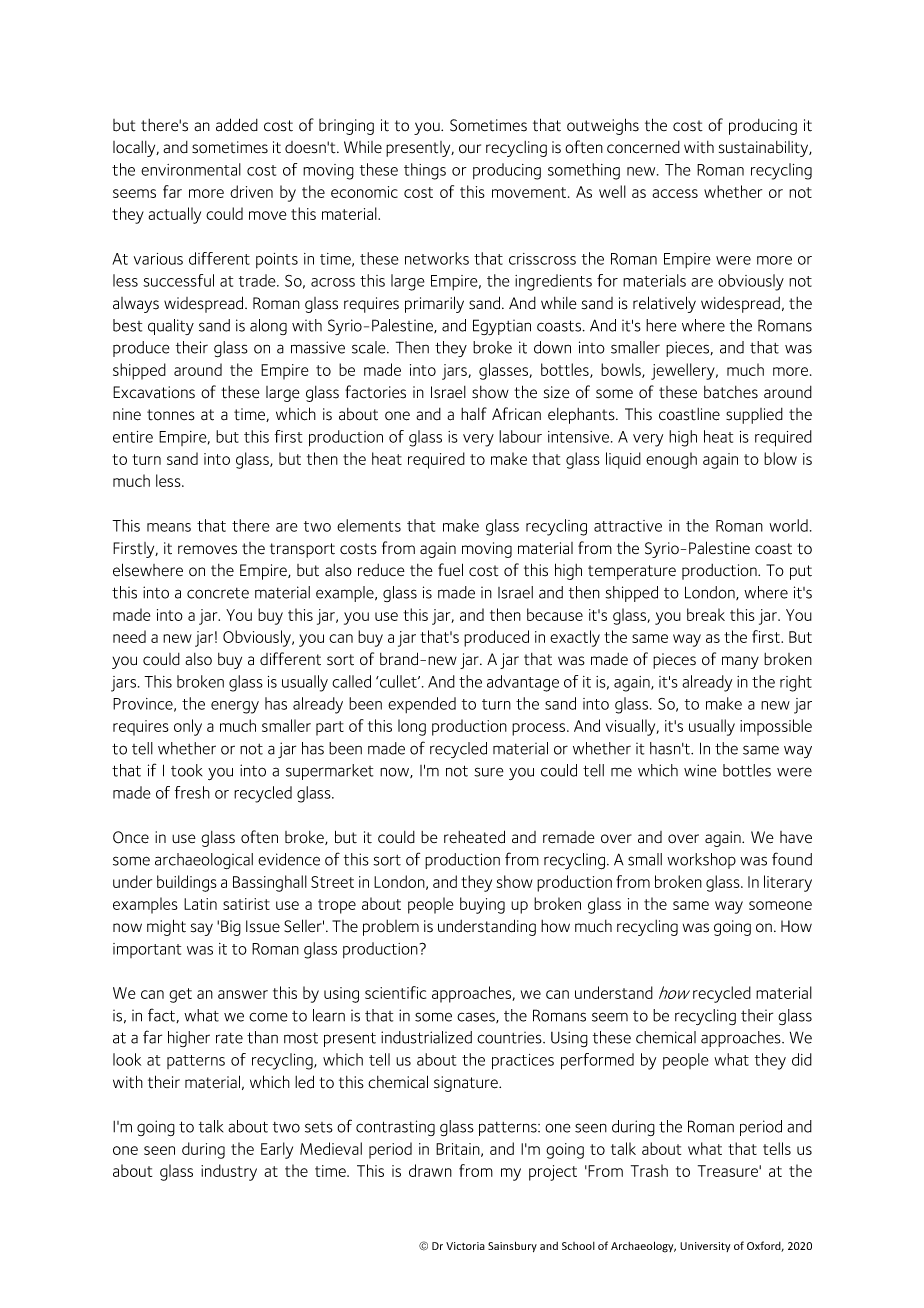 This screenshot has width=924, height=1308. Describe the element at coordinates (422, 705) in the screenshot. I see `expended` at that location.
